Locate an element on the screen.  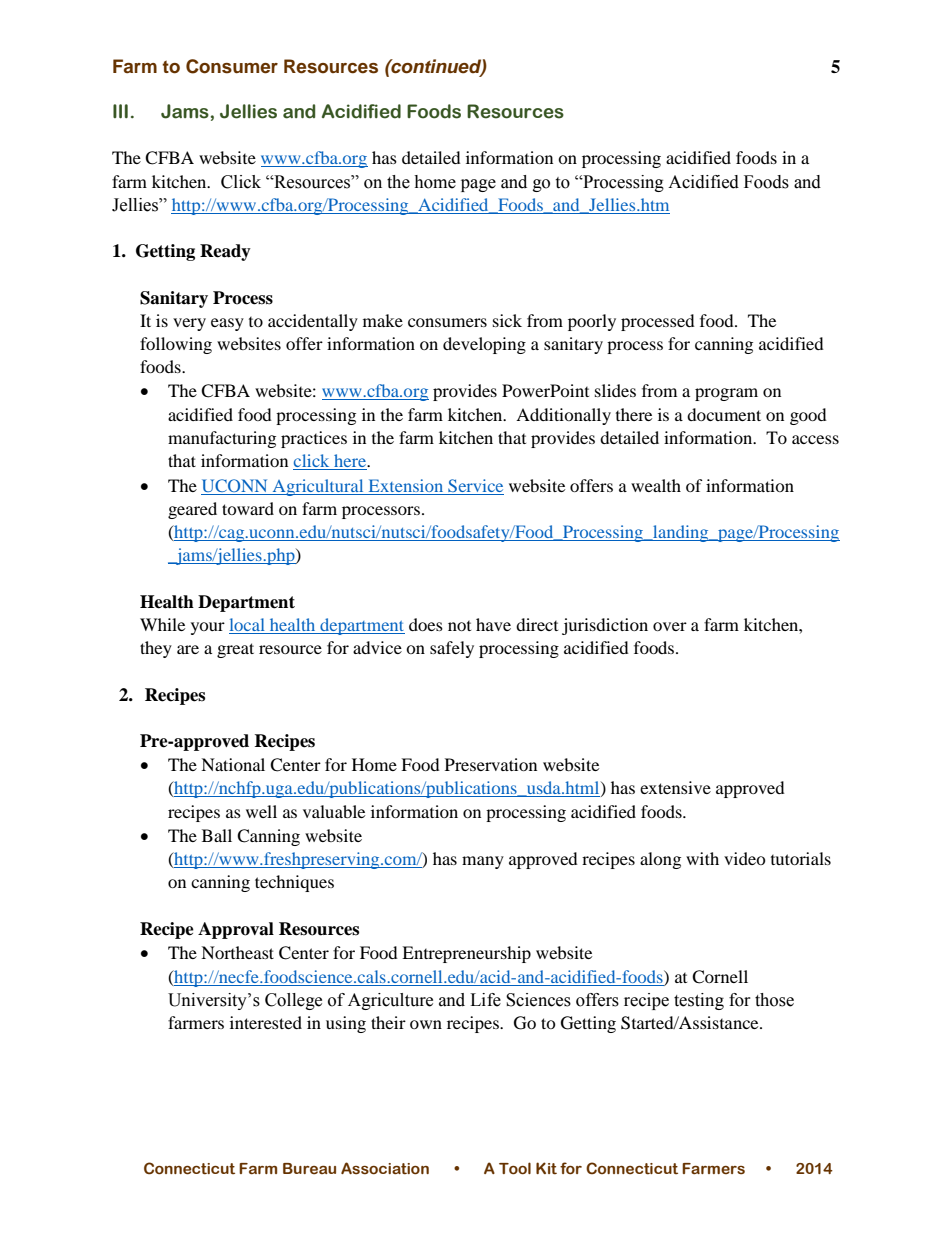
program is located at coordinates (726, 394).
